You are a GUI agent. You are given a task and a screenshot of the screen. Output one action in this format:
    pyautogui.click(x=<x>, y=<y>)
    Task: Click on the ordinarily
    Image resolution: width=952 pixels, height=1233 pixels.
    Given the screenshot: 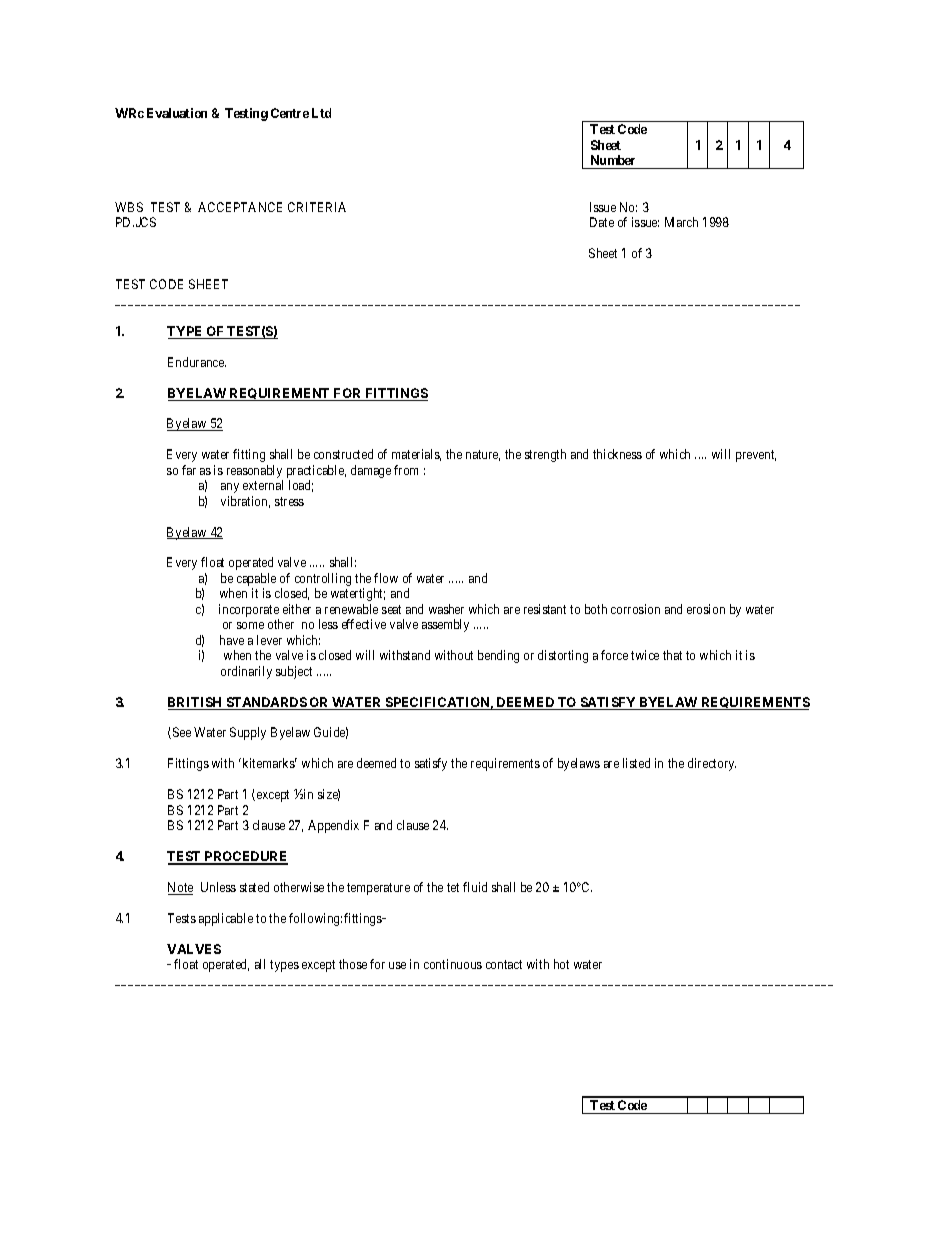 What is the action you would take?
    pyautogui.click(x=246, y=672)
